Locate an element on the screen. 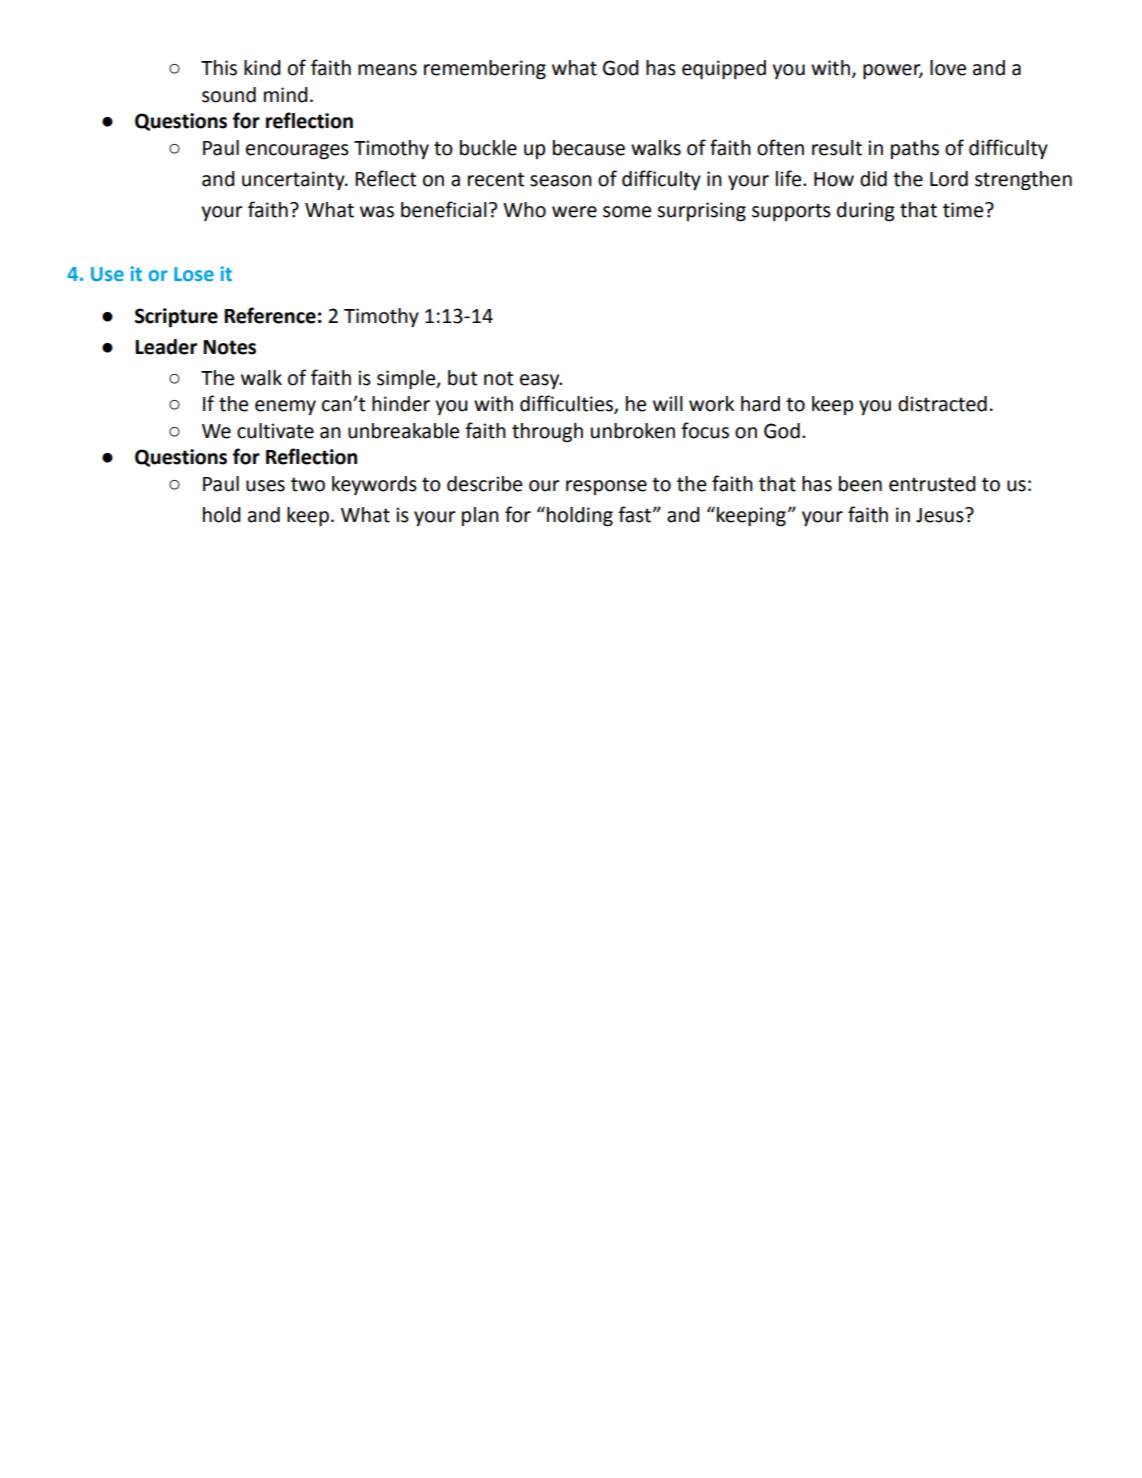 The image size is (1142, 1478). kind is located at coordinates (262, 68).
